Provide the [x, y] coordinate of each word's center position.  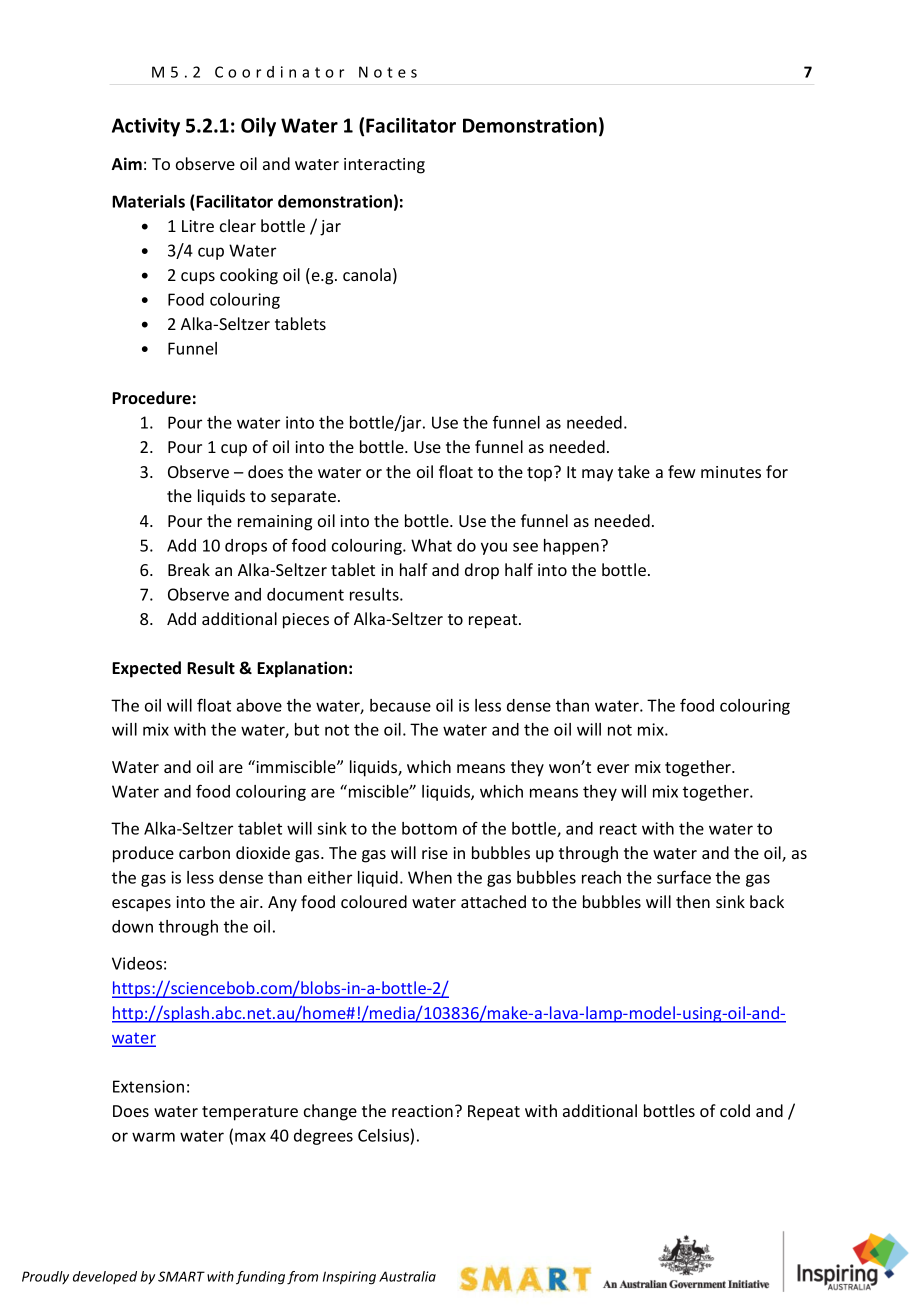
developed [105, 1277]
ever [613, 768]
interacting [384, 166]
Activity [146, 127]
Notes [388, 72]
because [400, 705]
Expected [146, 669]
